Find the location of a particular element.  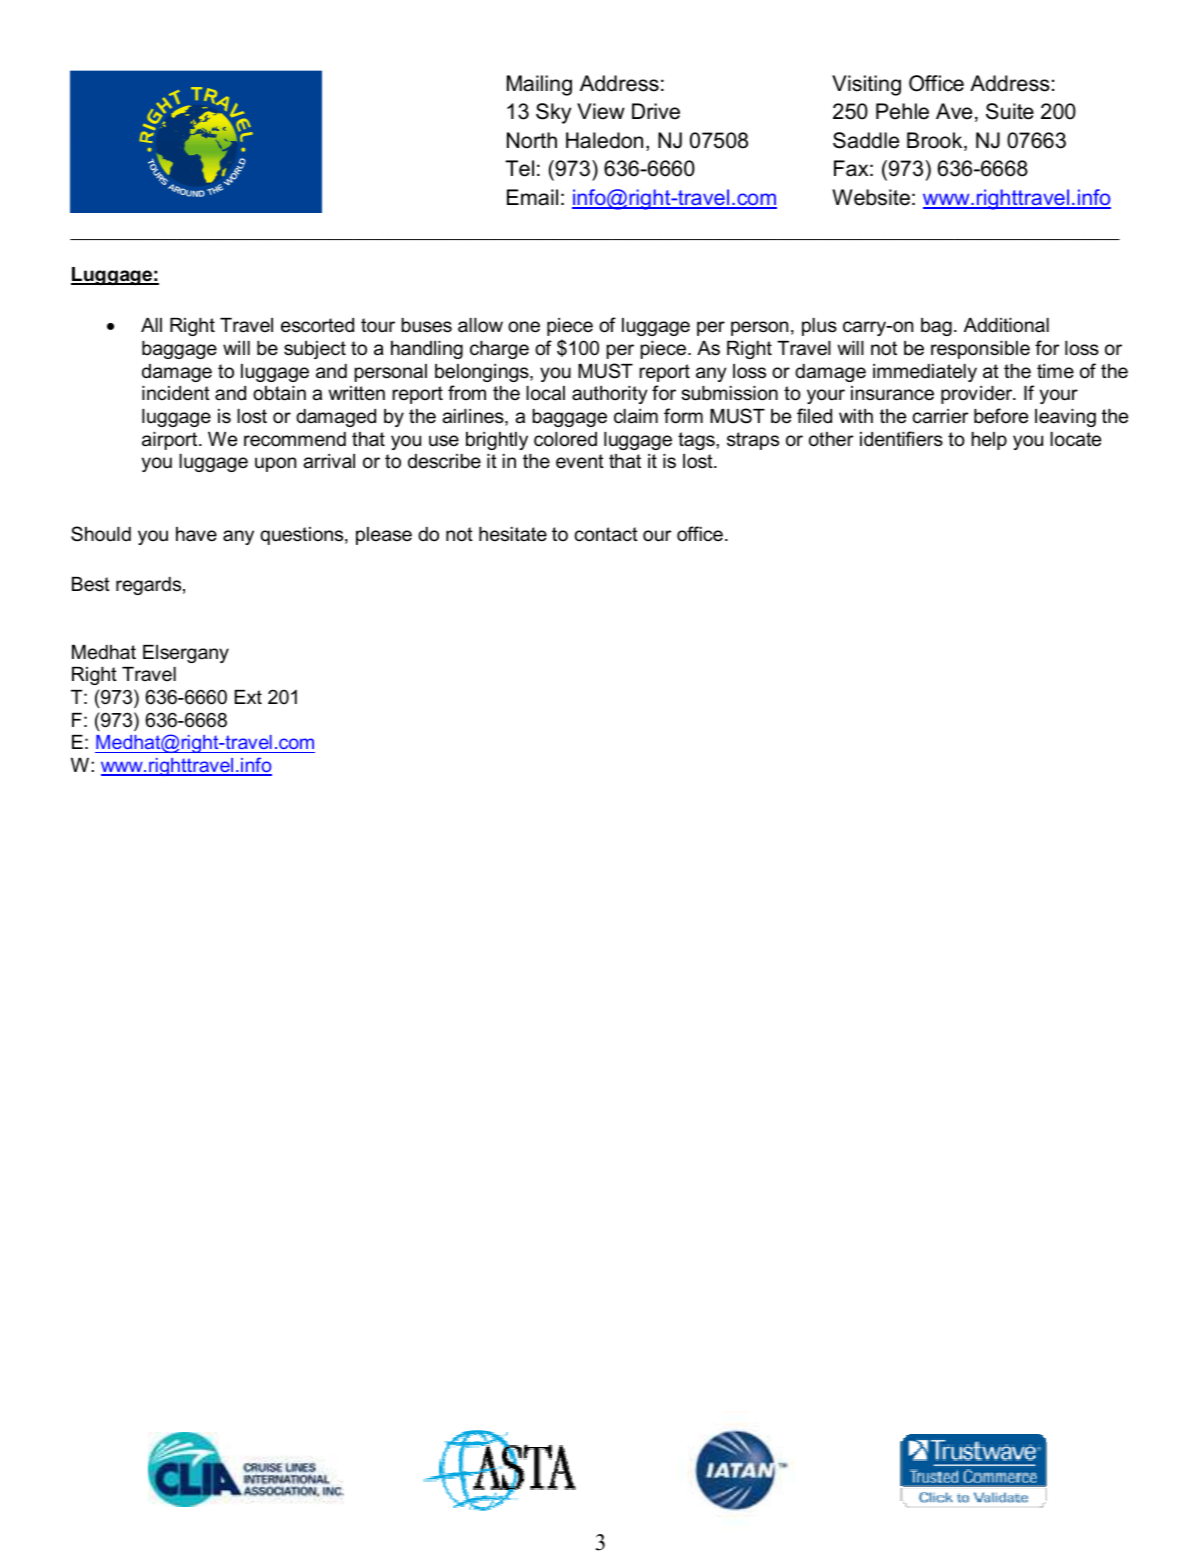

hesitate is located at coordinates (513, 534).
